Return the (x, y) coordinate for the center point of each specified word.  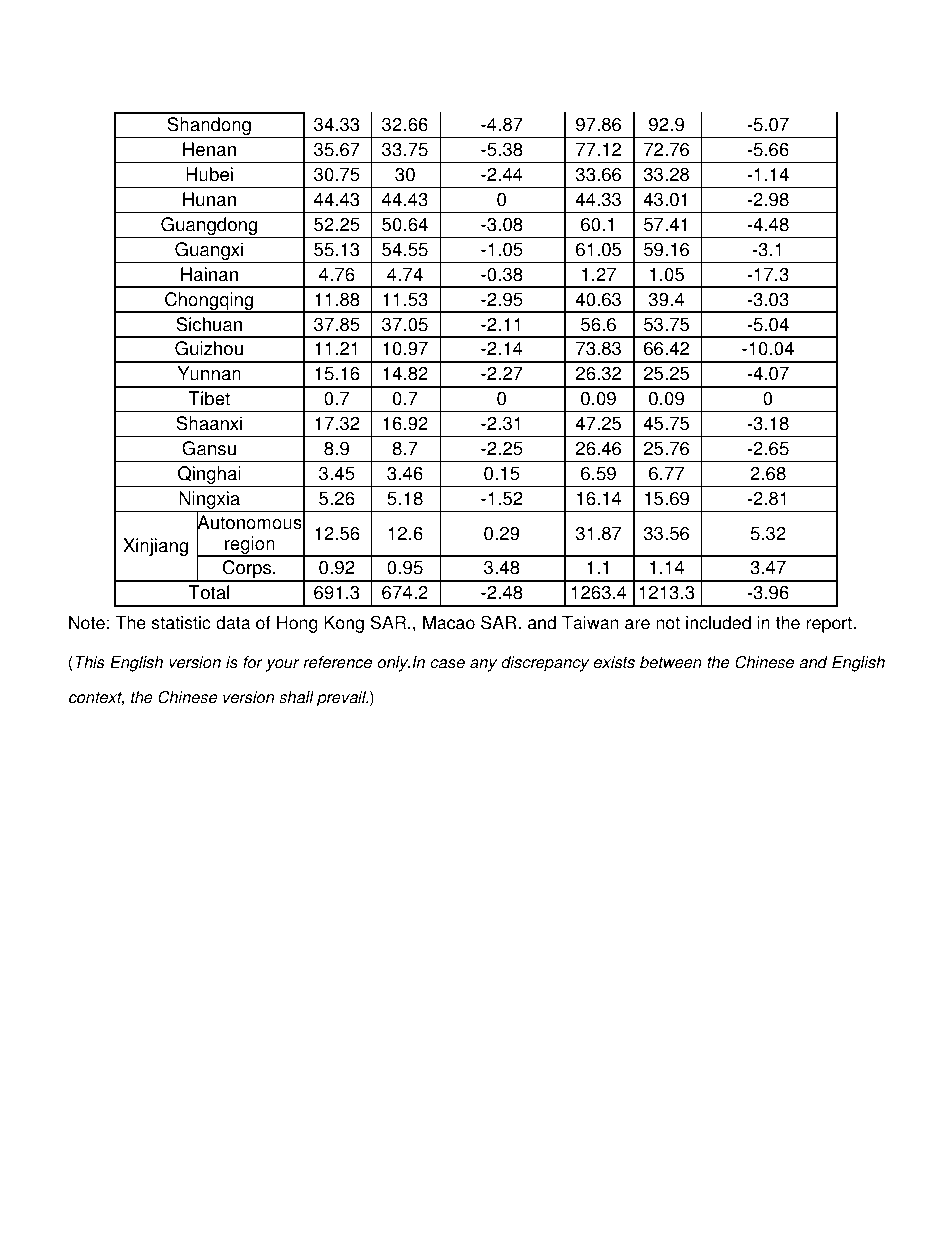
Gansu (209, 448)
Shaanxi (209, 423)
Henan (209, 149)
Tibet (209, 398)
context (96, 699)
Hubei (209, 174)
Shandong (209, 127)
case (447, 664)
